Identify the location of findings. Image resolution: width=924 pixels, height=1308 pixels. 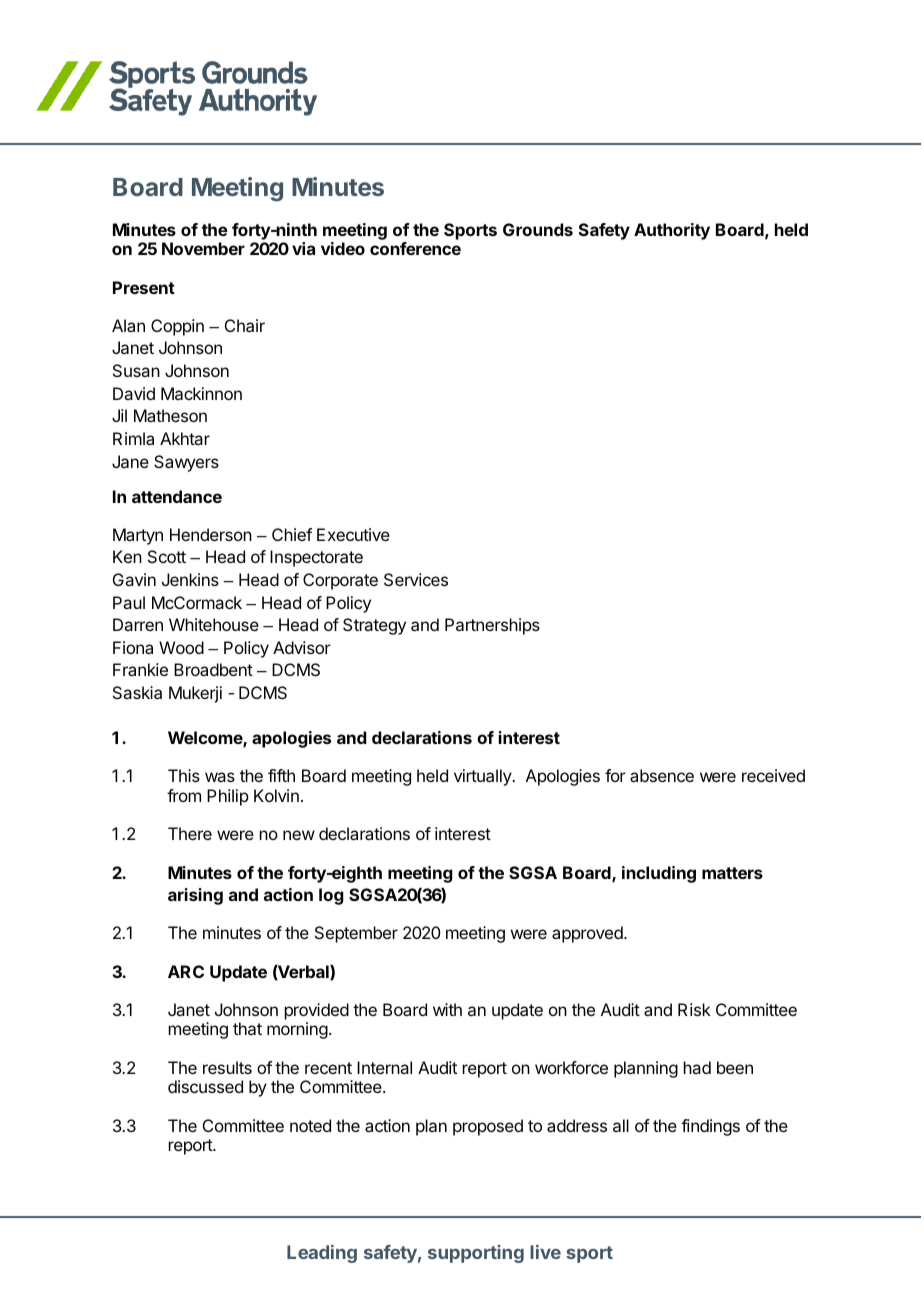
(710, 1127).
